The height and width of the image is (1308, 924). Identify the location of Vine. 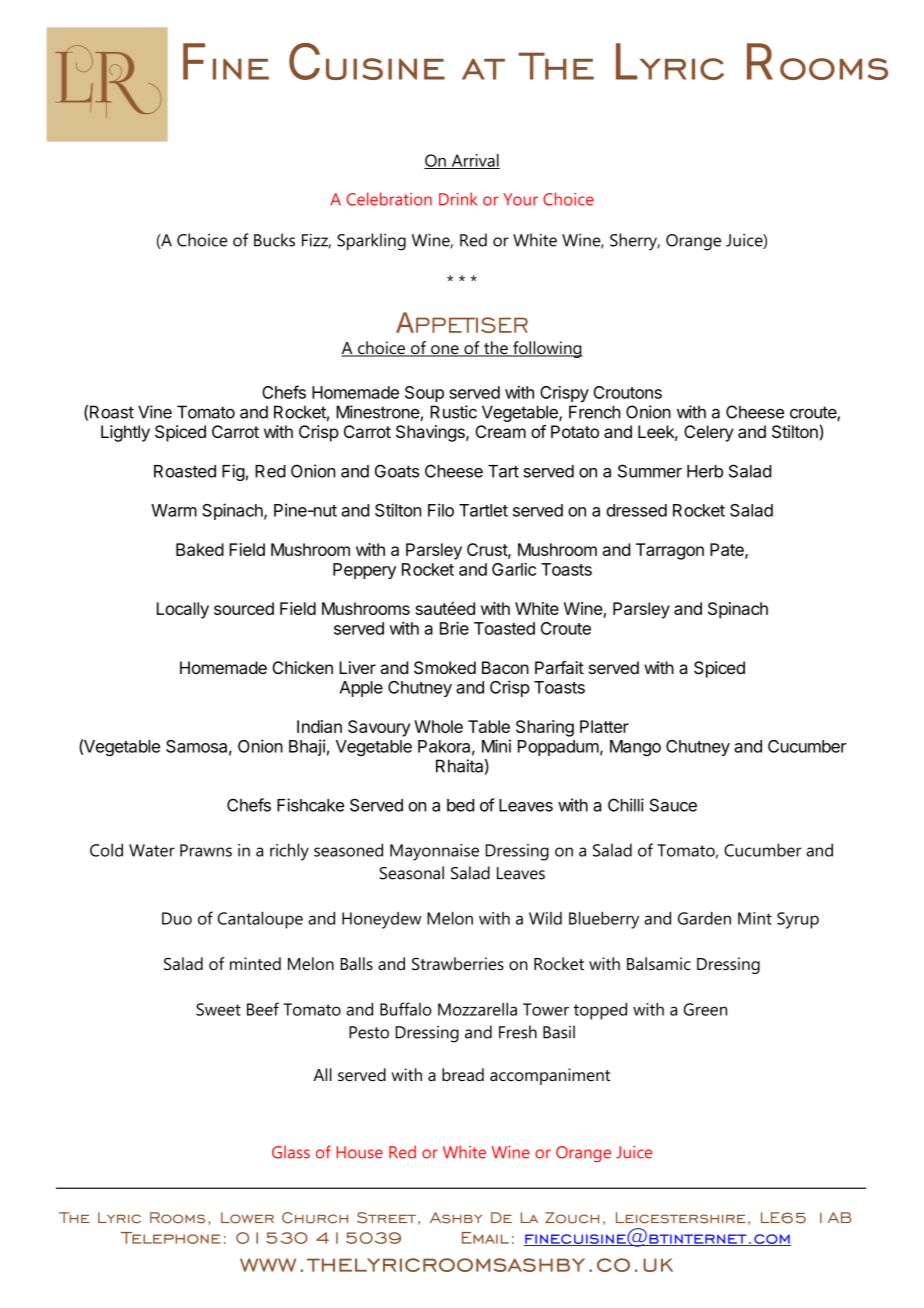
(155, 412).
